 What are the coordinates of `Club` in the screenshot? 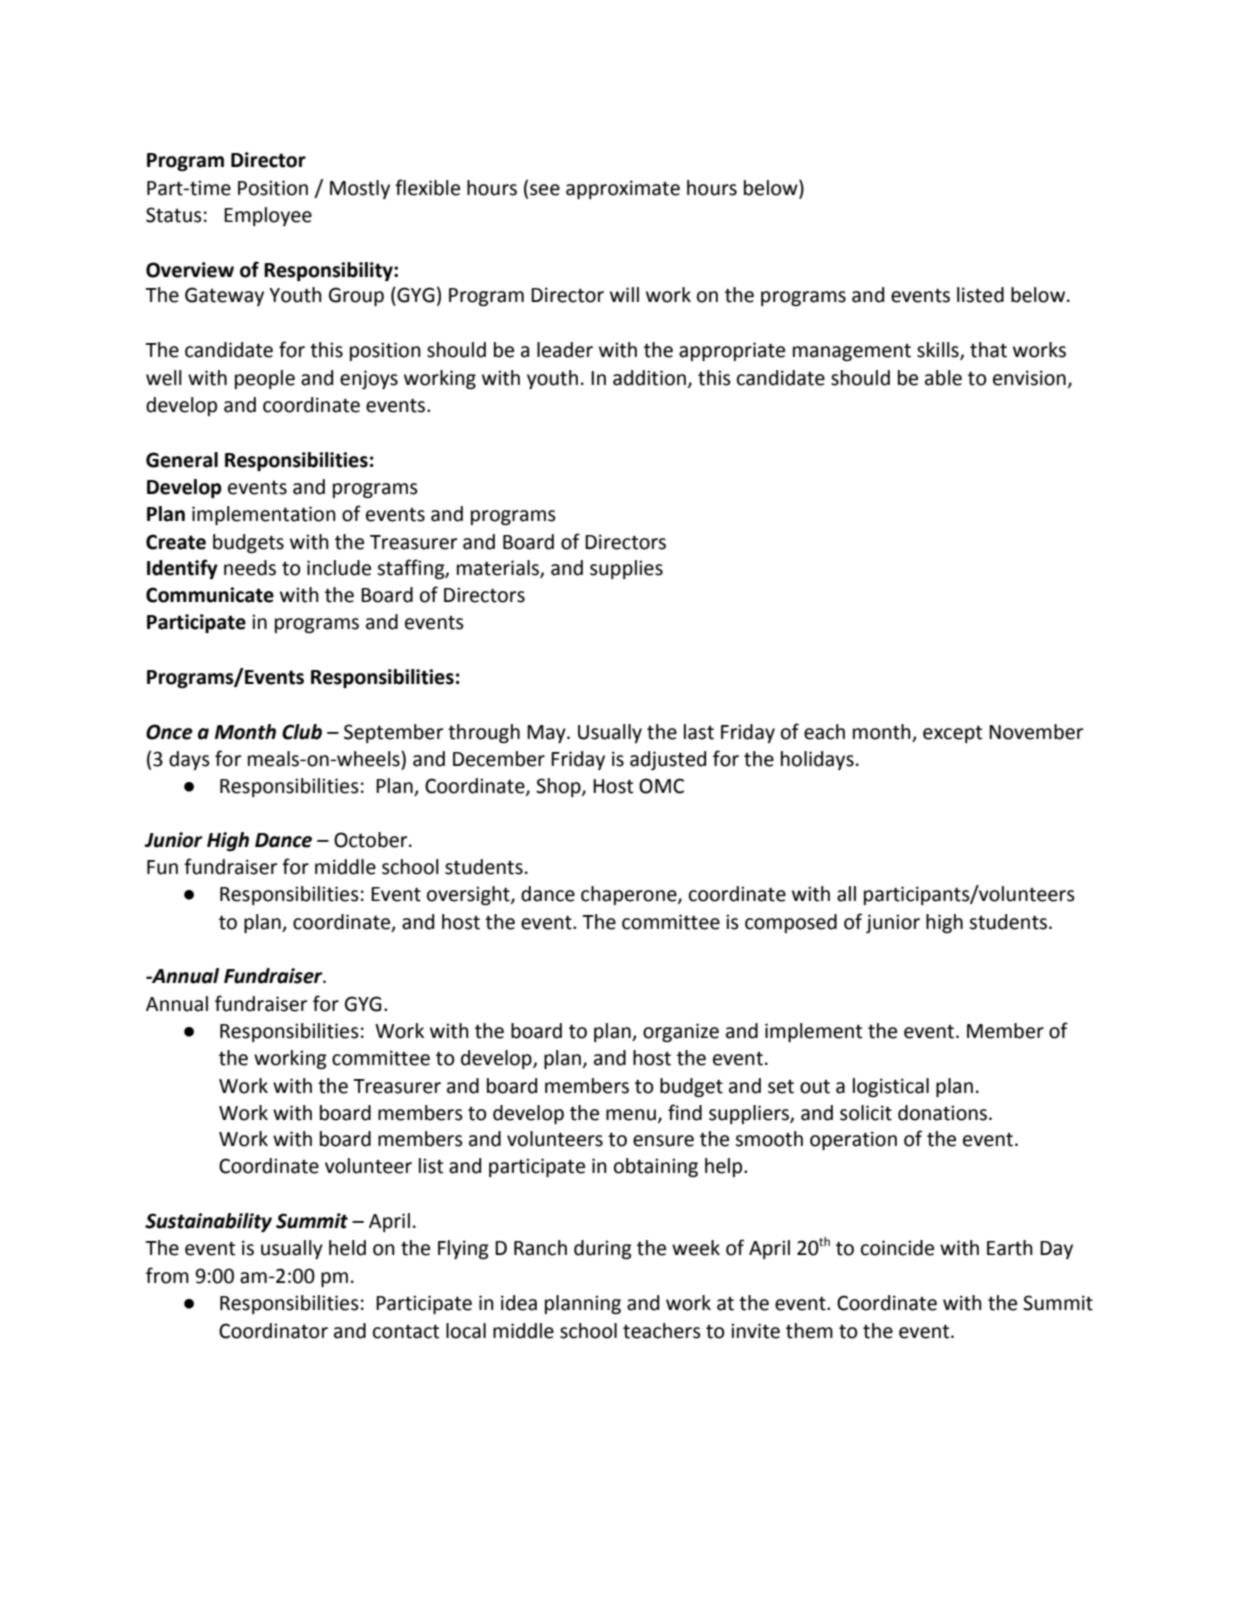 It's located at (302, 732).
